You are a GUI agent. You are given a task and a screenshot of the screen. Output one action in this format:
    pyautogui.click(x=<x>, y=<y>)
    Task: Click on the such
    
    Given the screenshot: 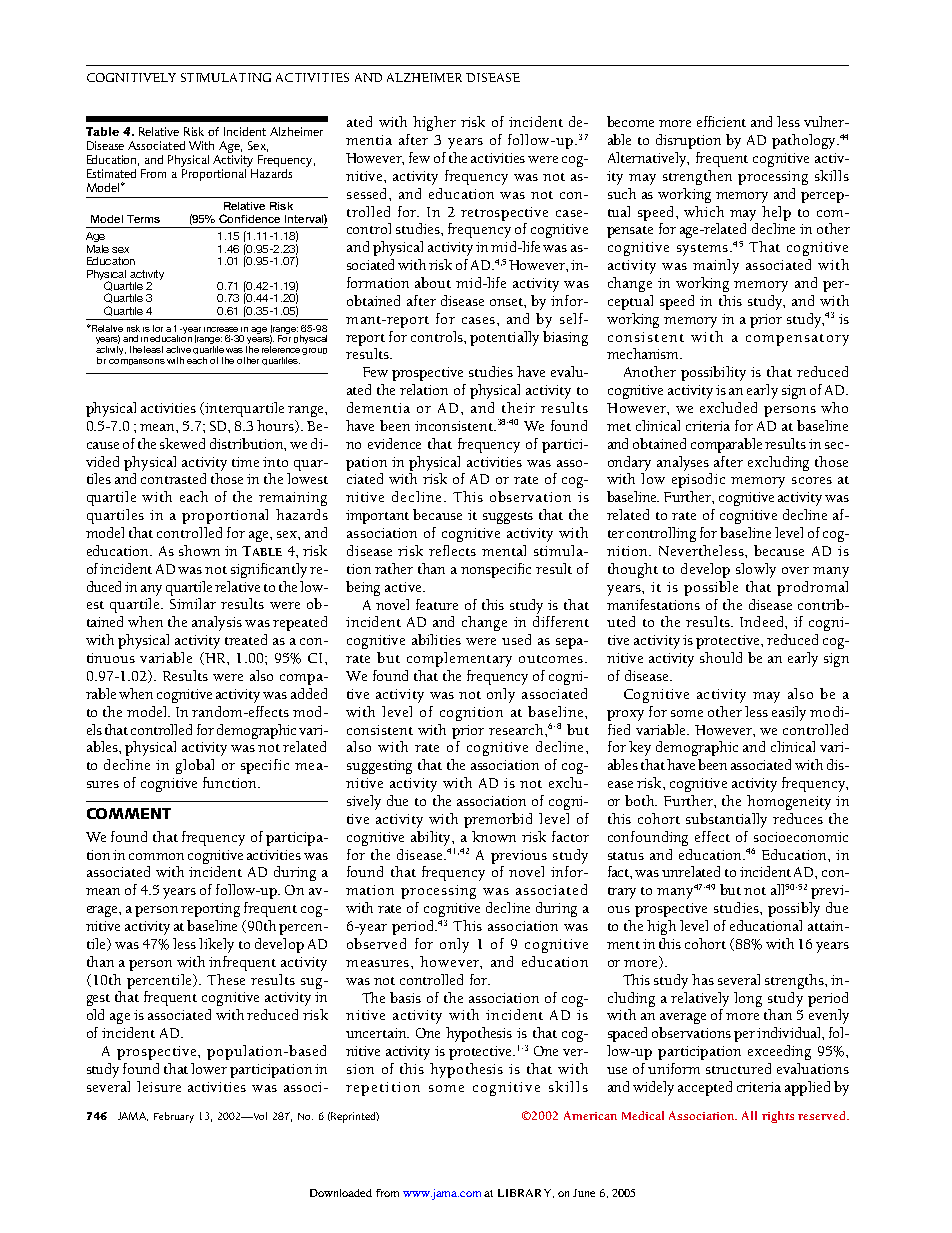 What is the action you would take?
    pyautogui.click(x=622, y=193)
